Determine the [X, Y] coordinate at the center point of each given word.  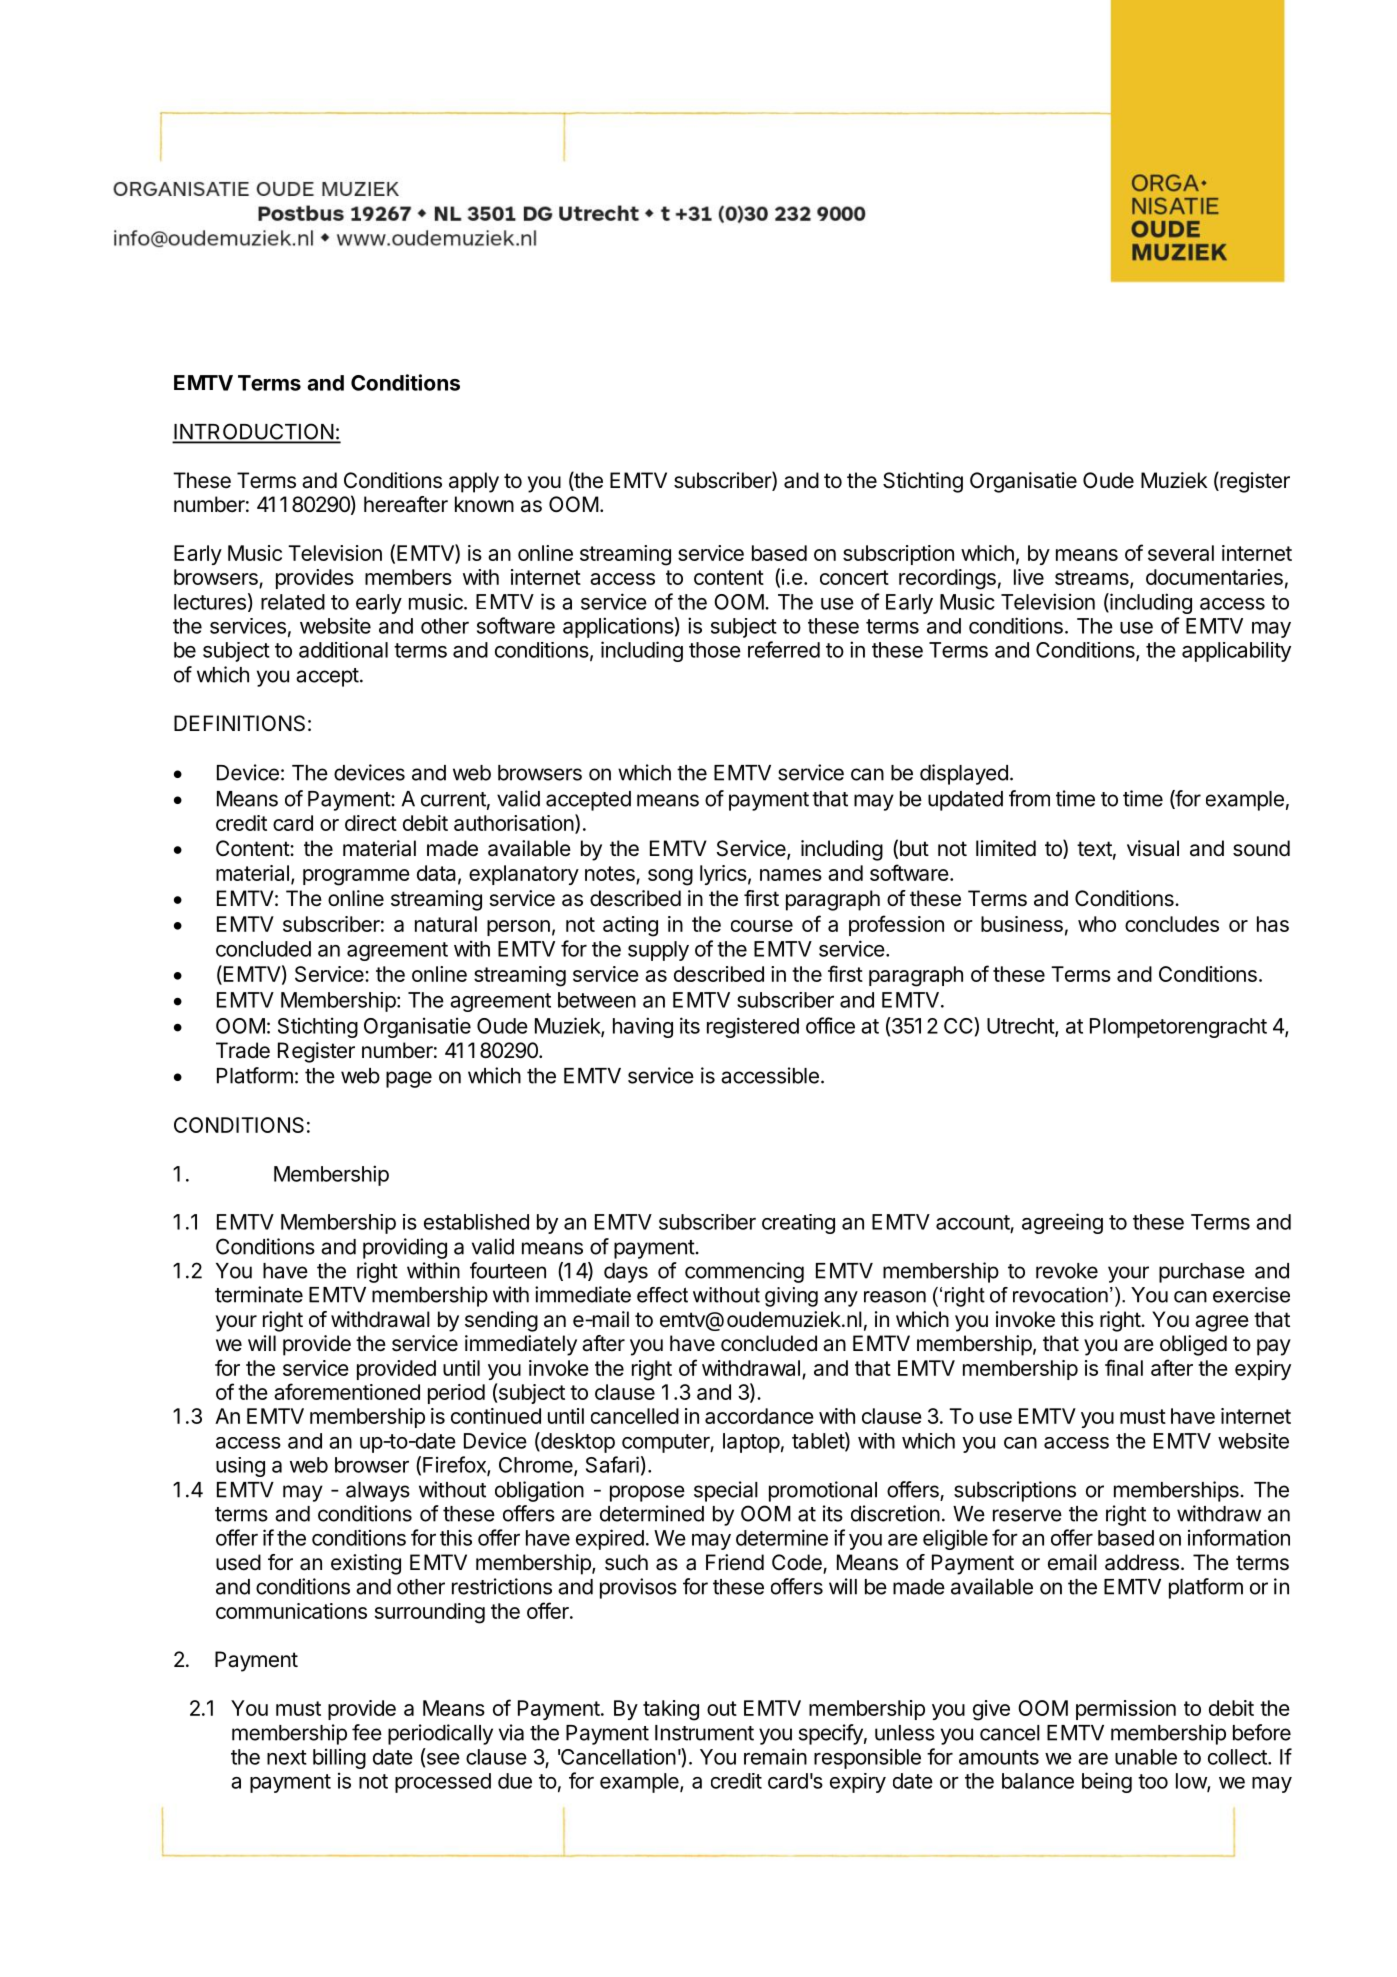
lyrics [723, 875]
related [293, 602]
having [643, 1027]
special [726, 1491]
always [378, 1492]
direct [371, 823]
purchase [1202, 1273]
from [1029, 798]
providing [405, 1248]
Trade [243, 1050]
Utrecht [1021, 1027]
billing [339, 1758]
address [1142, 1562]
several [1181, 553]
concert [854, 577]
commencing [744, 1272]
